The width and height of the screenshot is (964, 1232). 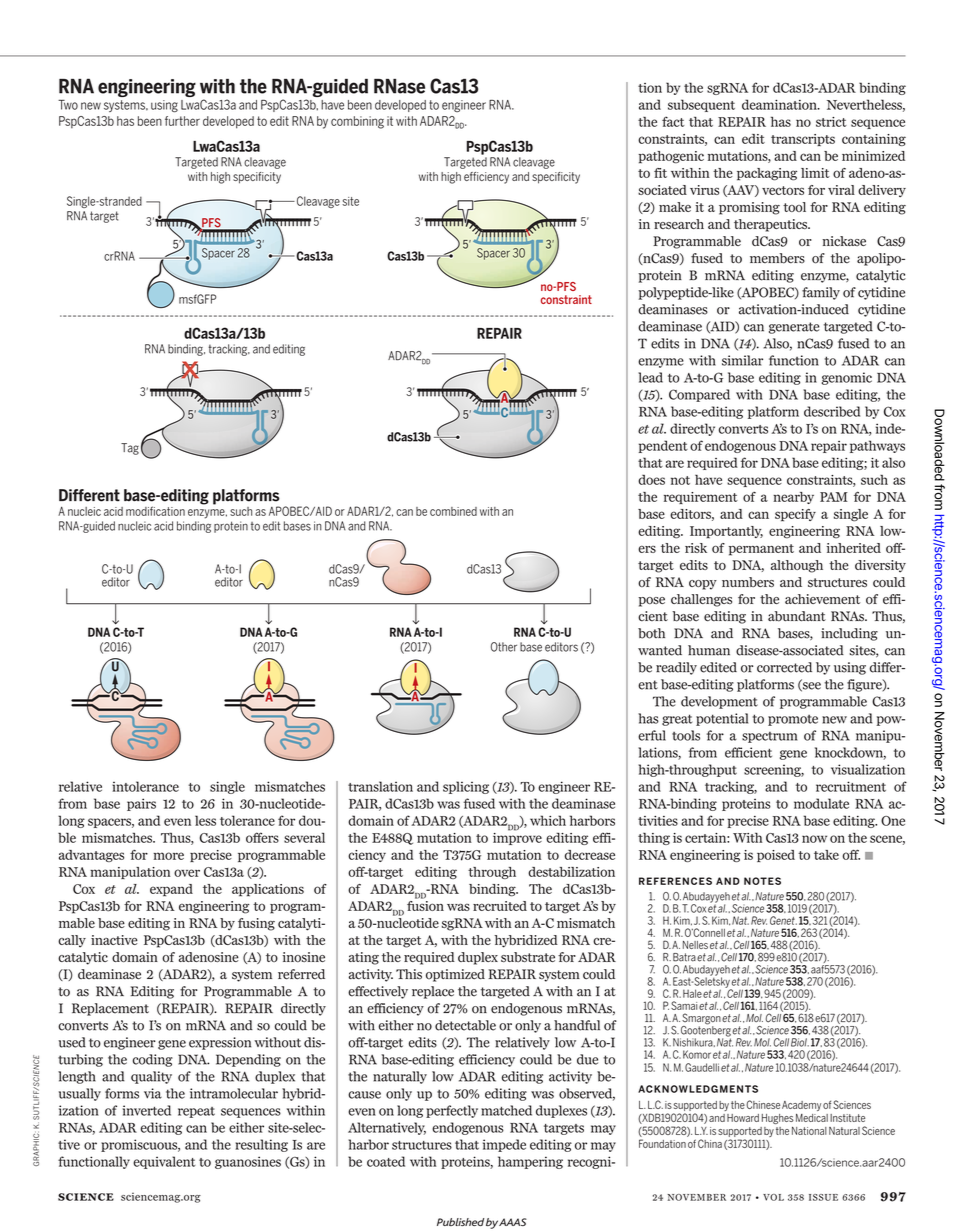 I want to click on combining, so click(x=357, y=122).
